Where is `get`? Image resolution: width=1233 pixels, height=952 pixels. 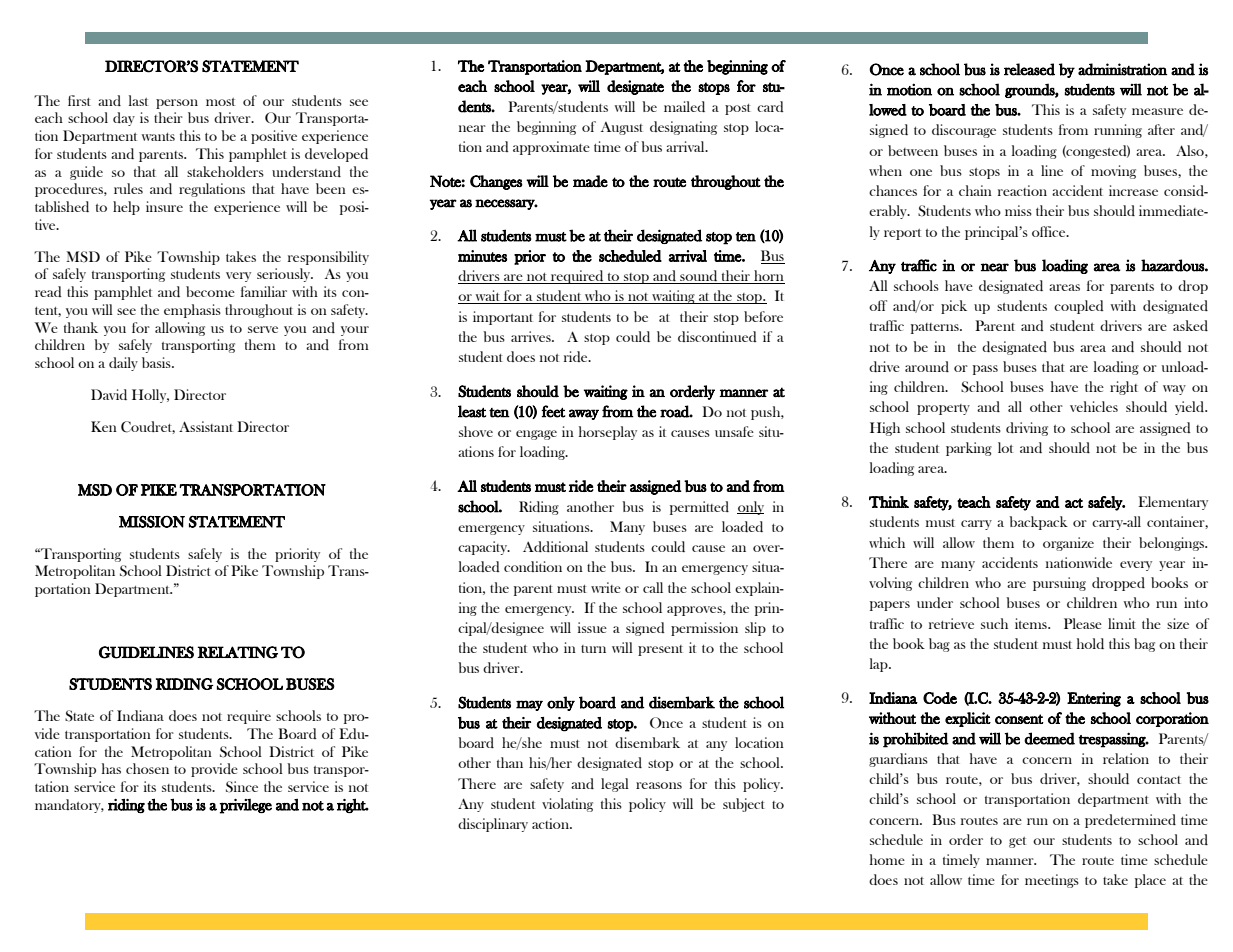
get is located at coordinates (1017, 842).
